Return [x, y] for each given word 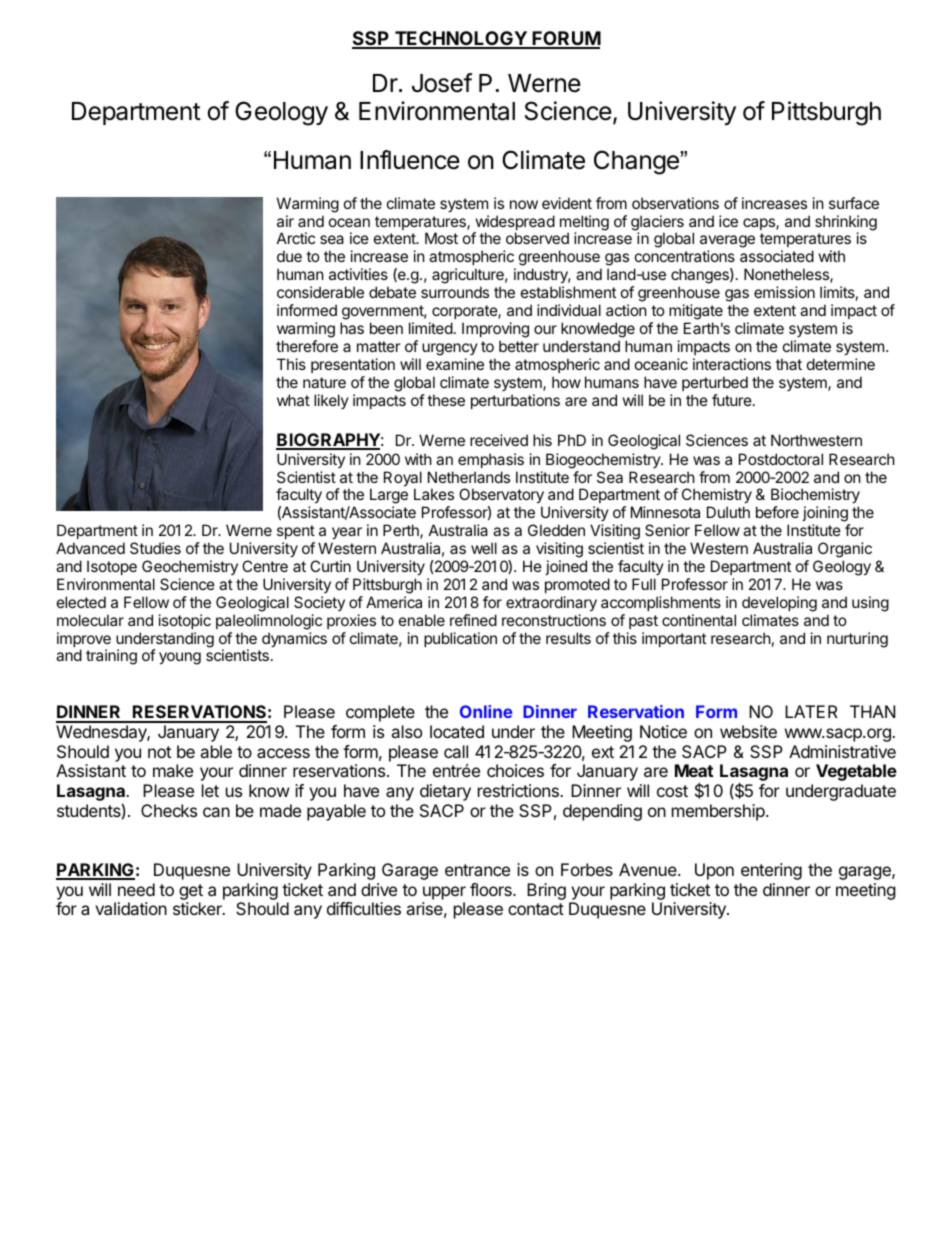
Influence [410, 160]
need [136, 889]
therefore [307, 346]
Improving [495, 330]
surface [854, 203]
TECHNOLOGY [461, 39]
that [789, 364]
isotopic [185, 621]
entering [771, 871]
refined [473, 620]
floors [492, 889]
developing [779, 604]
